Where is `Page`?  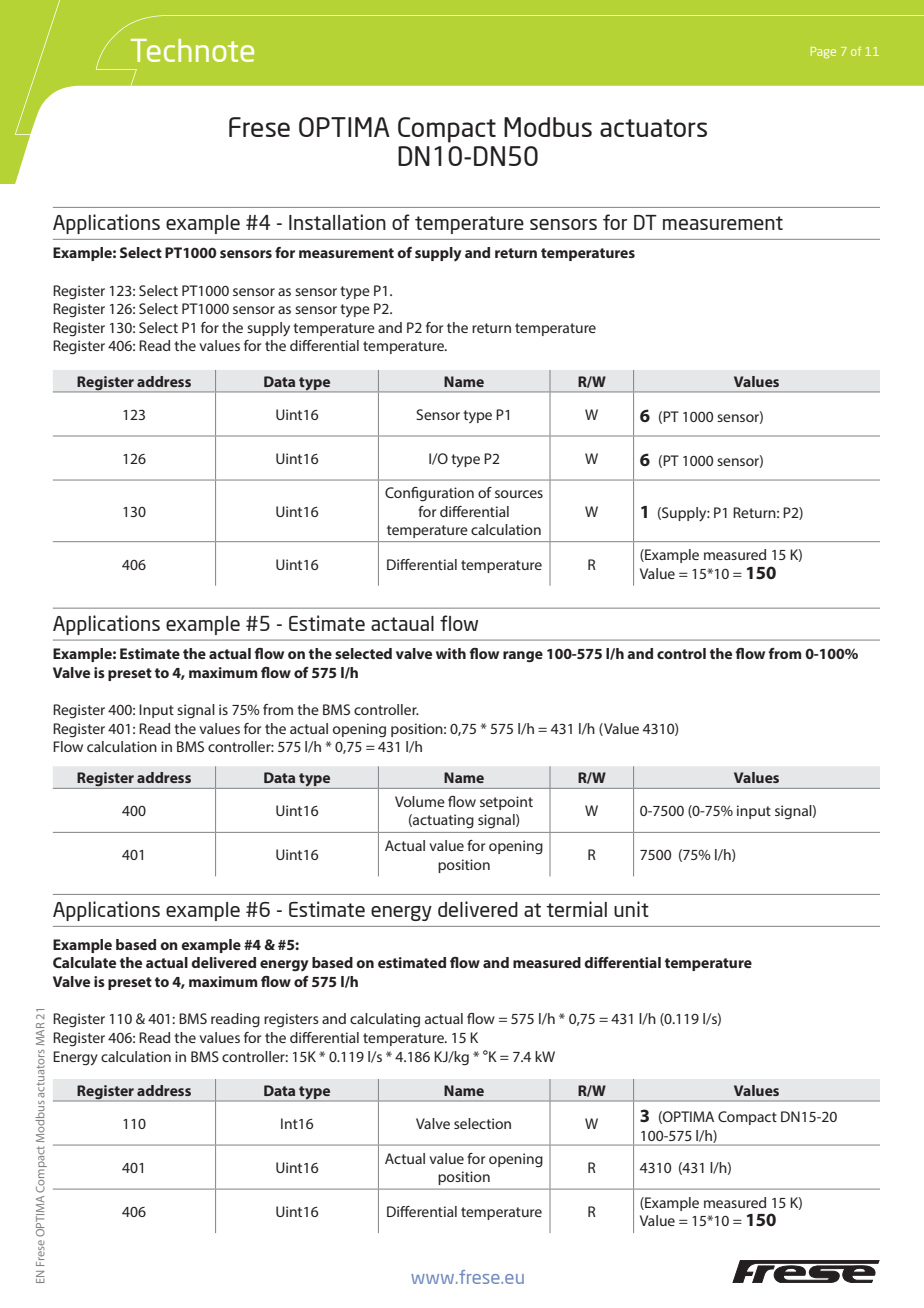 Page is located at coordinates (823, 53).
